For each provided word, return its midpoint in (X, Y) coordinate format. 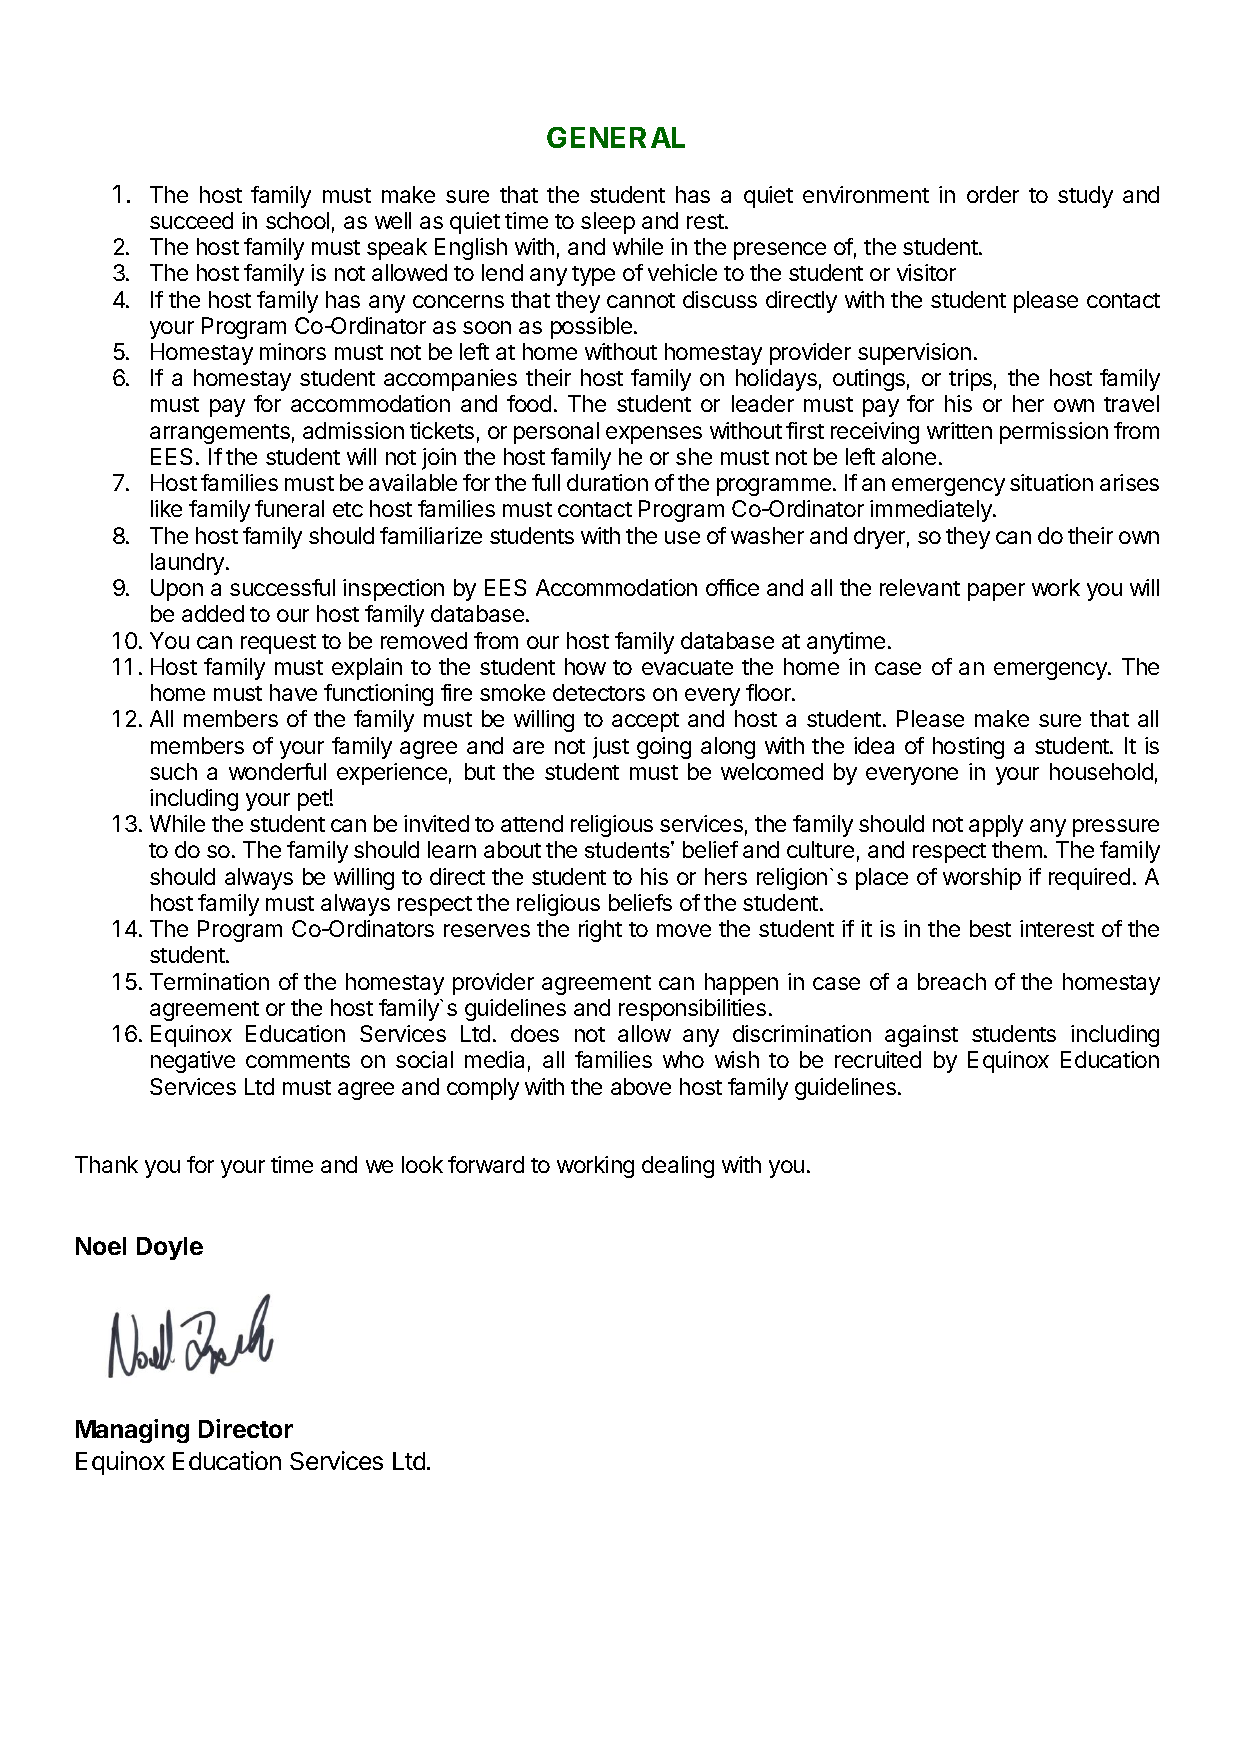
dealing (678, 1167)
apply (996, 826)
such (173, 771)
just (611, 748)
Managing (132, 1431)
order (993, 194)
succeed (191, 220)
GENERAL (616, 137)
